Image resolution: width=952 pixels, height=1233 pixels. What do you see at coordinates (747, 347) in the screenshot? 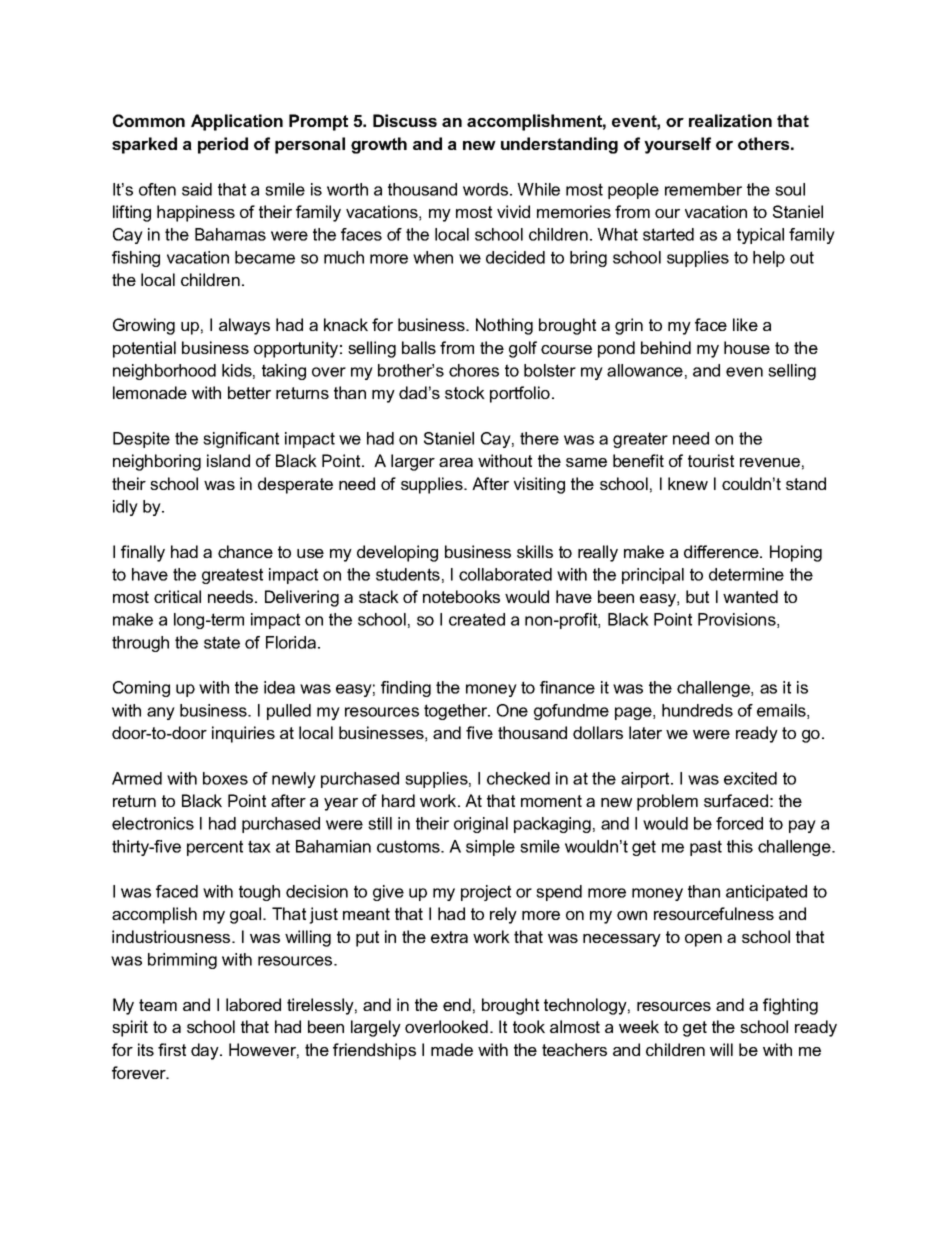
I see `house` at bounding box center [747, 347].
